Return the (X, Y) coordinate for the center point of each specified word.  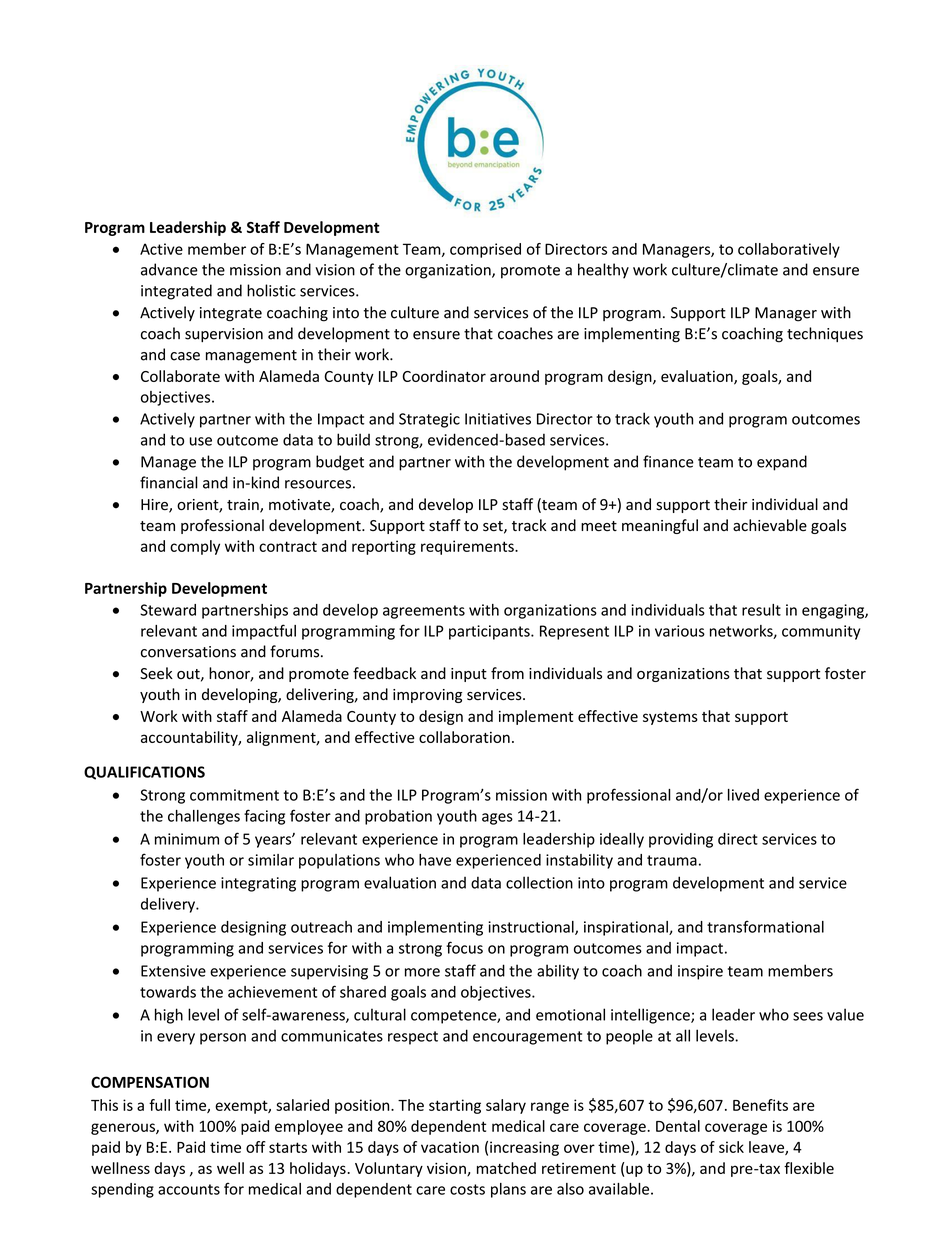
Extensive (173, 971)
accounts (189, 1189)
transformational (765, 926)
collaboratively (789, 250)
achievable (770, 525)
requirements (468, 547)
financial (169, 482)
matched (506, 1168)
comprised (485, 250)
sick (731, 1147)
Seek (156, 673)
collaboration (464, 737)
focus (464, 947)
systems (670, 718)
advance (169, 269)
